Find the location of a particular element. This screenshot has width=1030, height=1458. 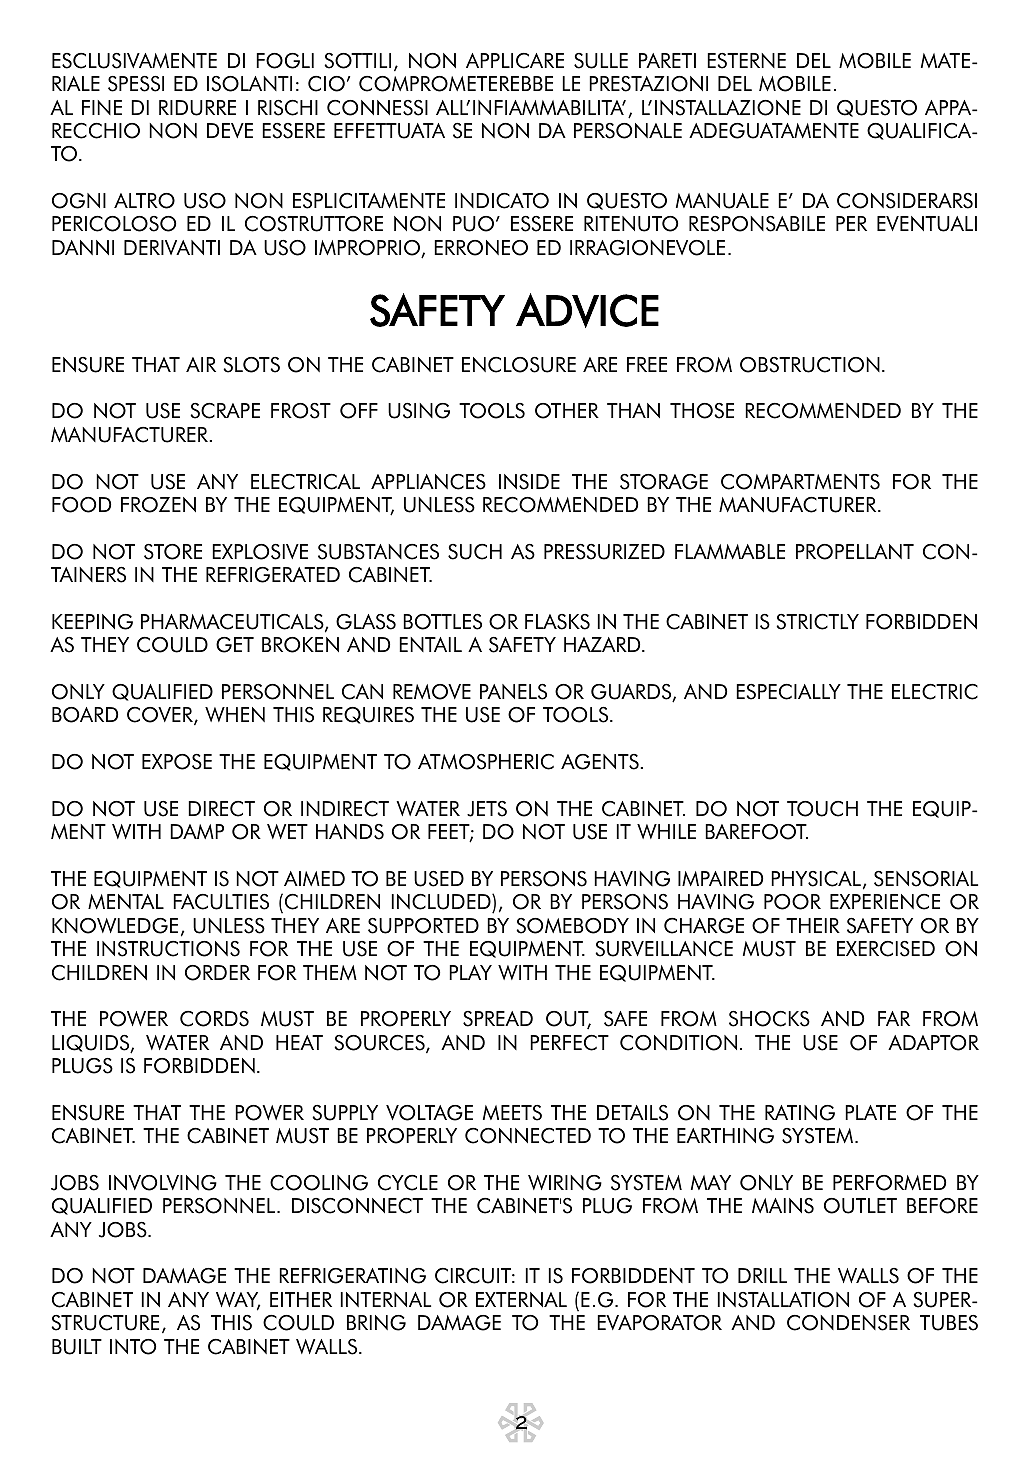

SUCH is located at coordinates (475, 552).
